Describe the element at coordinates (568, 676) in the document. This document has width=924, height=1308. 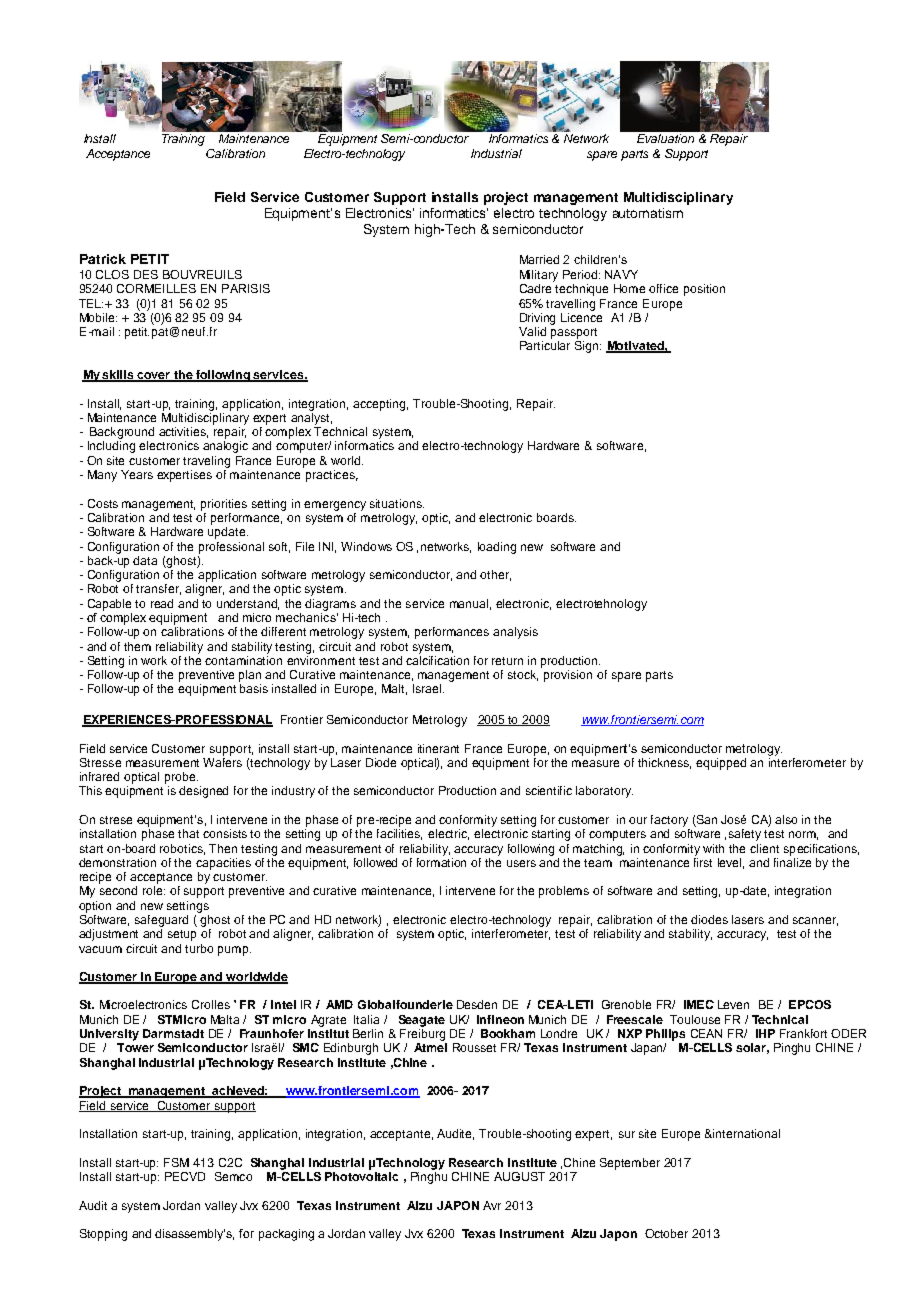
I see `provision` at that location.
